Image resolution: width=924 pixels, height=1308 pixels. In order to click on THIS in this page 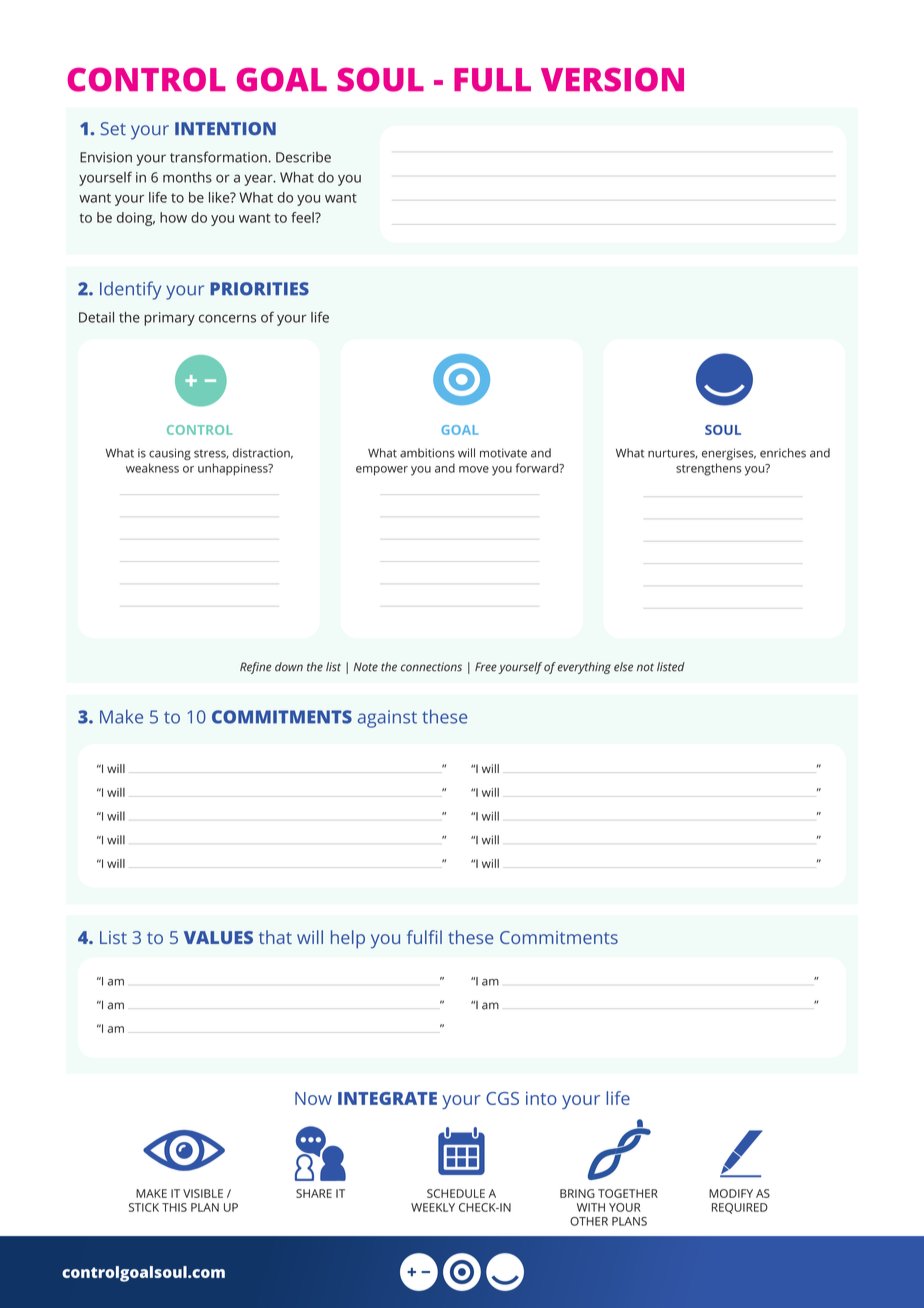, I will do `click(174, 1207)`.
